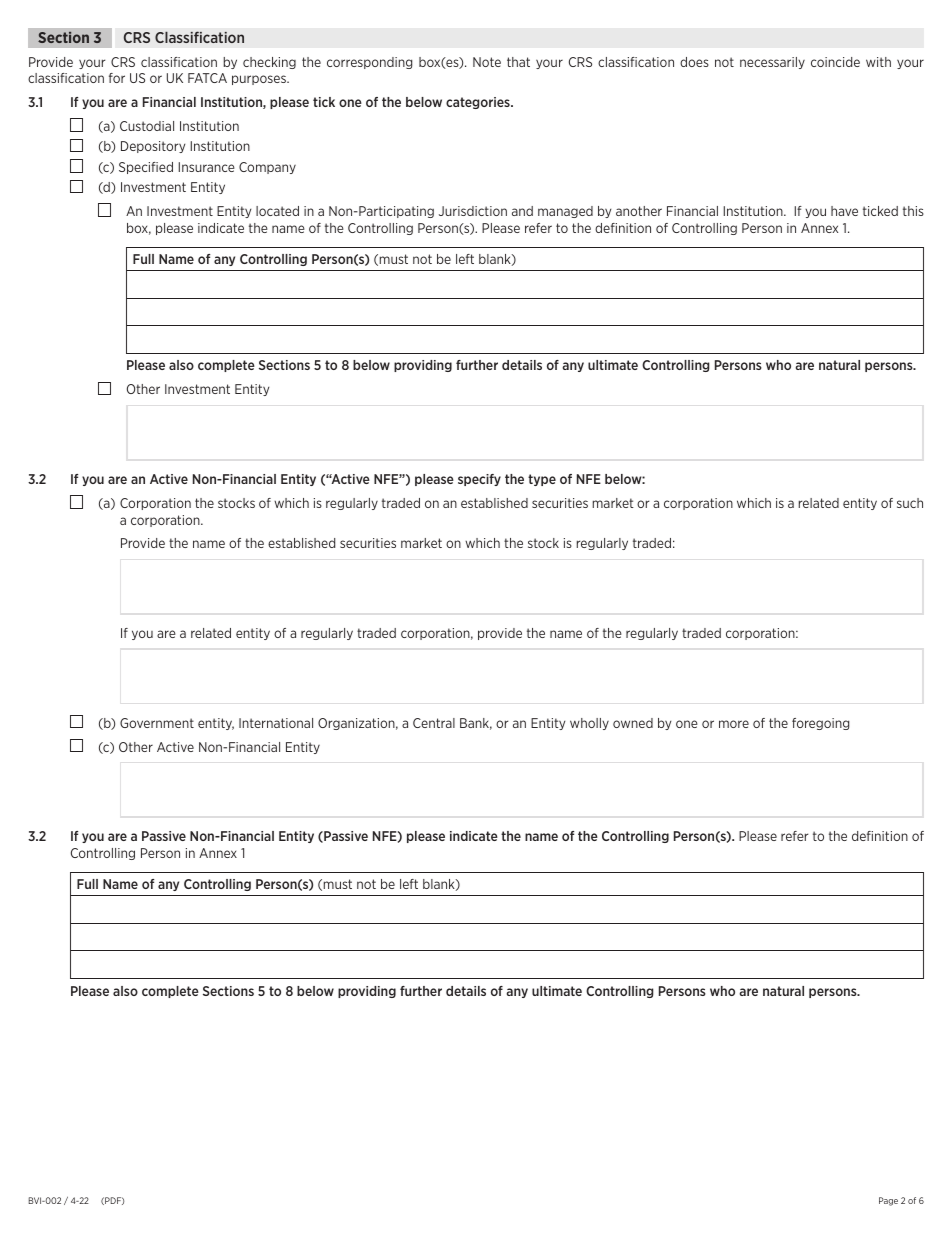 The image size is (952, 1233). What do you see at coordinates (479, 480) in the image?
I see `specify` at bounding box center [479, 480].
